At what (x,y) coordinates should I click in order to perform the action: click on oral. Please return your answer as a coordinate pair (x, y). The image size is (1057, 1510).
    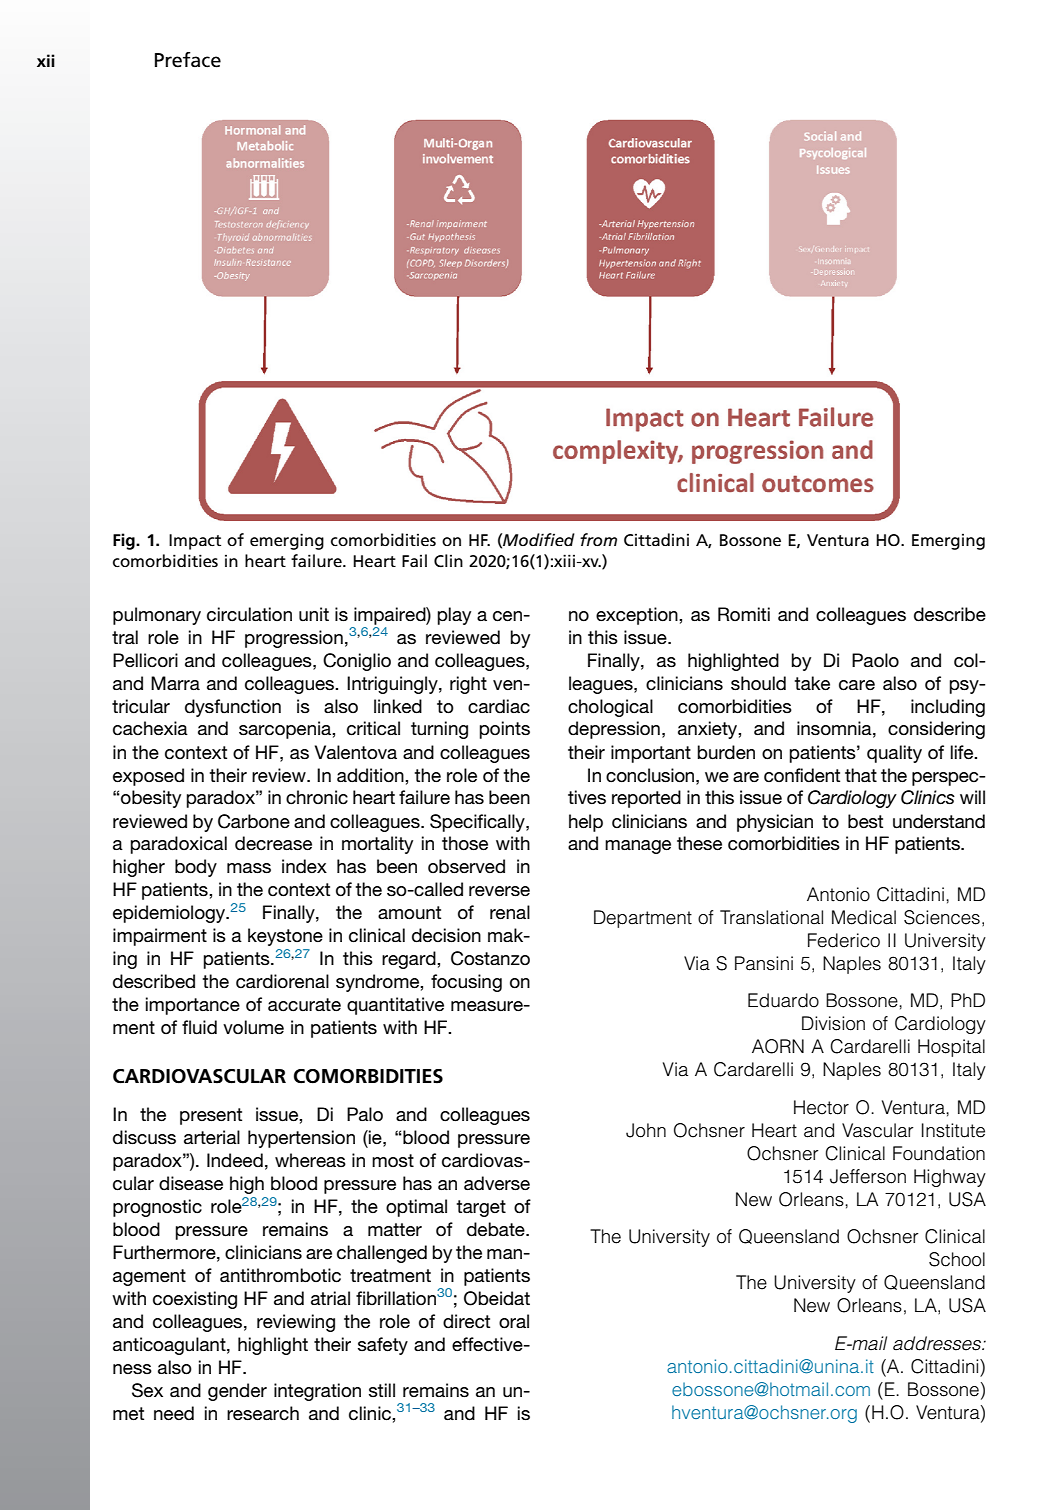
    Looking at the image, I should click on (514, 1321).
